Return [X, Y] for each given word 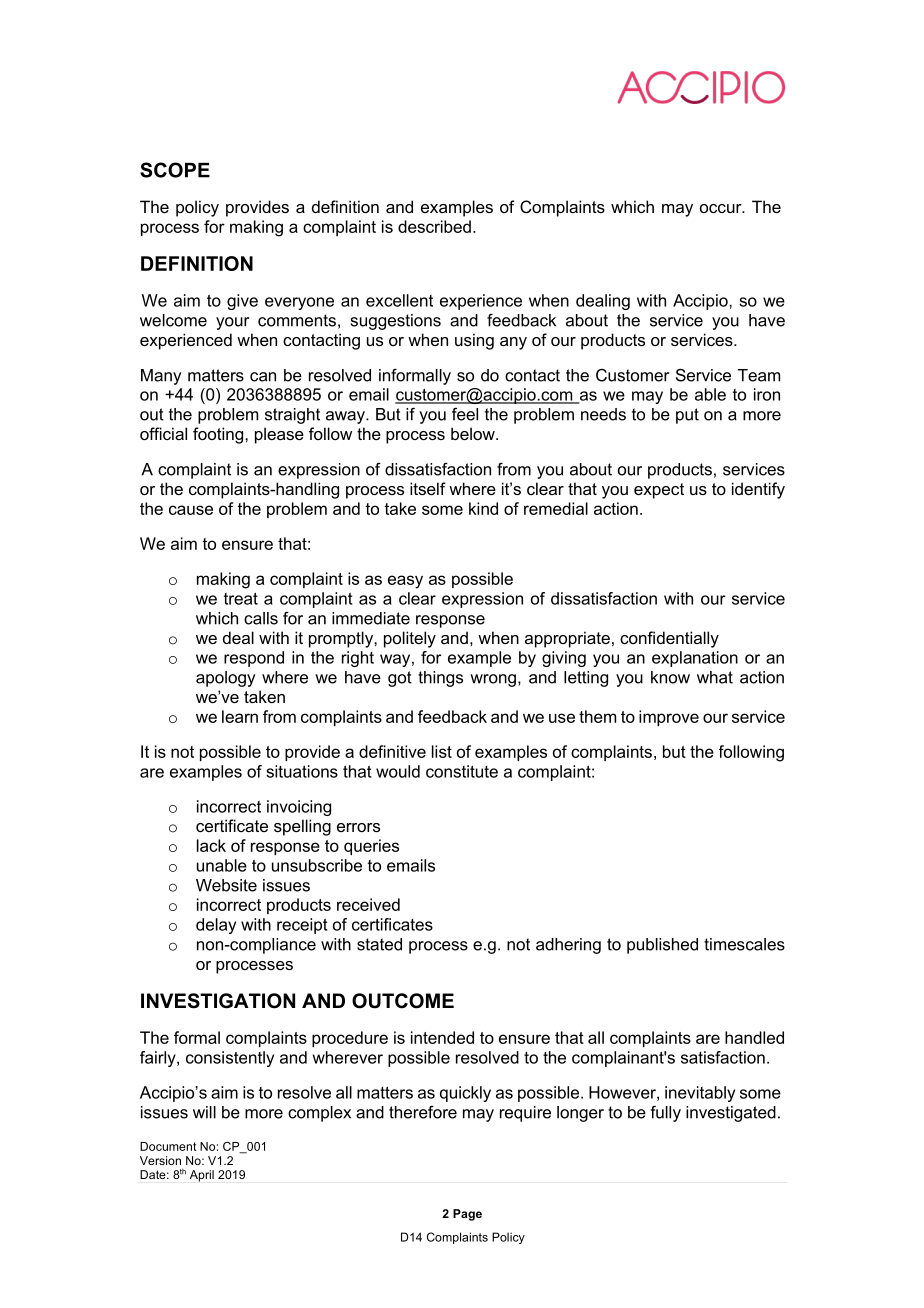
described [434, 226]
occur [722, 208]
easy [405, 582]
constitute [462, 771]
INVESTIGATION [218, 1001]
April [202, 1176]
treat [241, 598]
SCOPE [175, 170]
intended [442, 1037]
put [687, 416]
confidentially [669, 639]
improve [669, 718]
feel [465, 414]
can [263, 377]
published [662, 946]
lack [211, 845]
